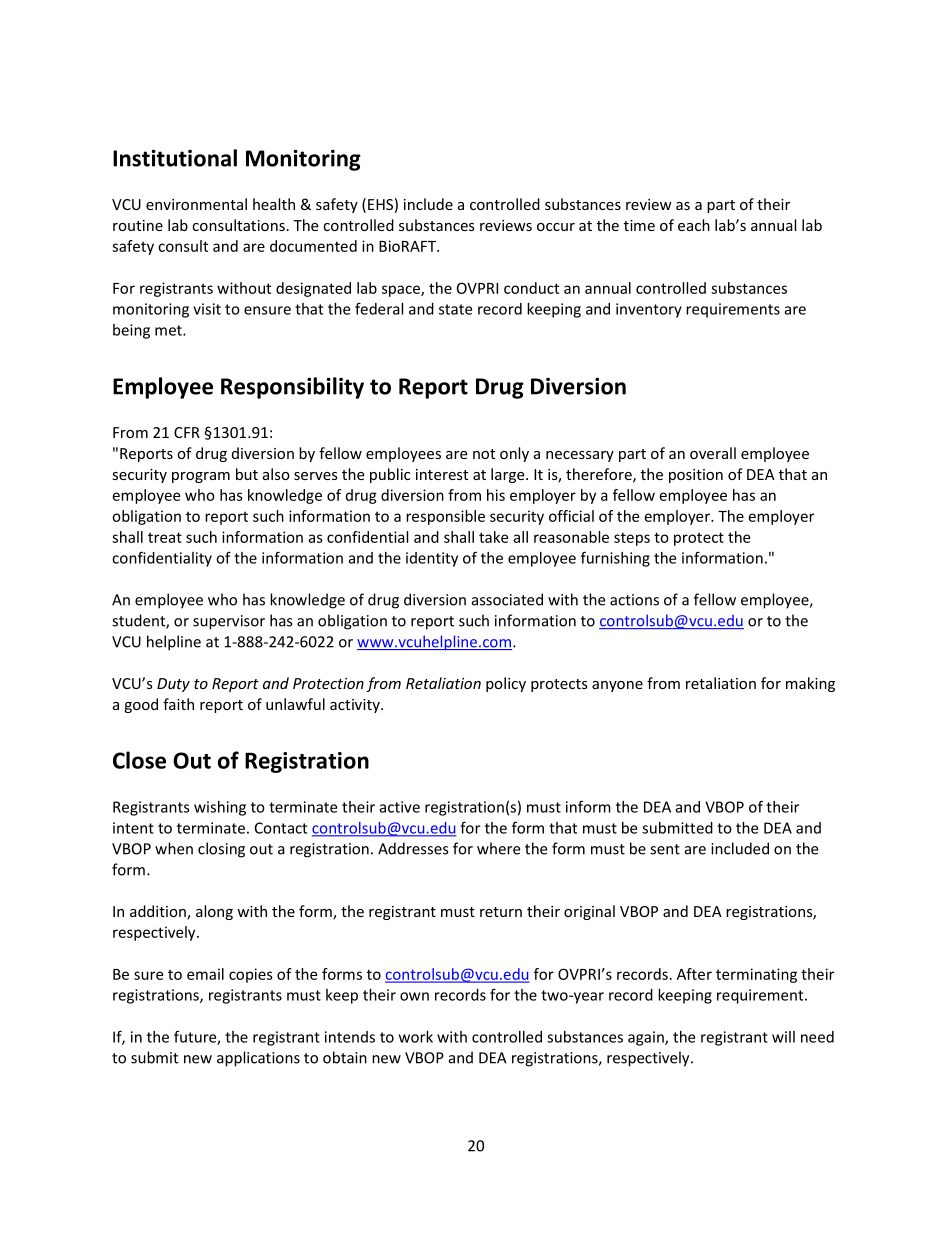 The height and width of the screenshot is (1233, 952). What do you see at coordinates (507, 599) in the screenshot?
I see `associated` at bounding box center [507, 599].
